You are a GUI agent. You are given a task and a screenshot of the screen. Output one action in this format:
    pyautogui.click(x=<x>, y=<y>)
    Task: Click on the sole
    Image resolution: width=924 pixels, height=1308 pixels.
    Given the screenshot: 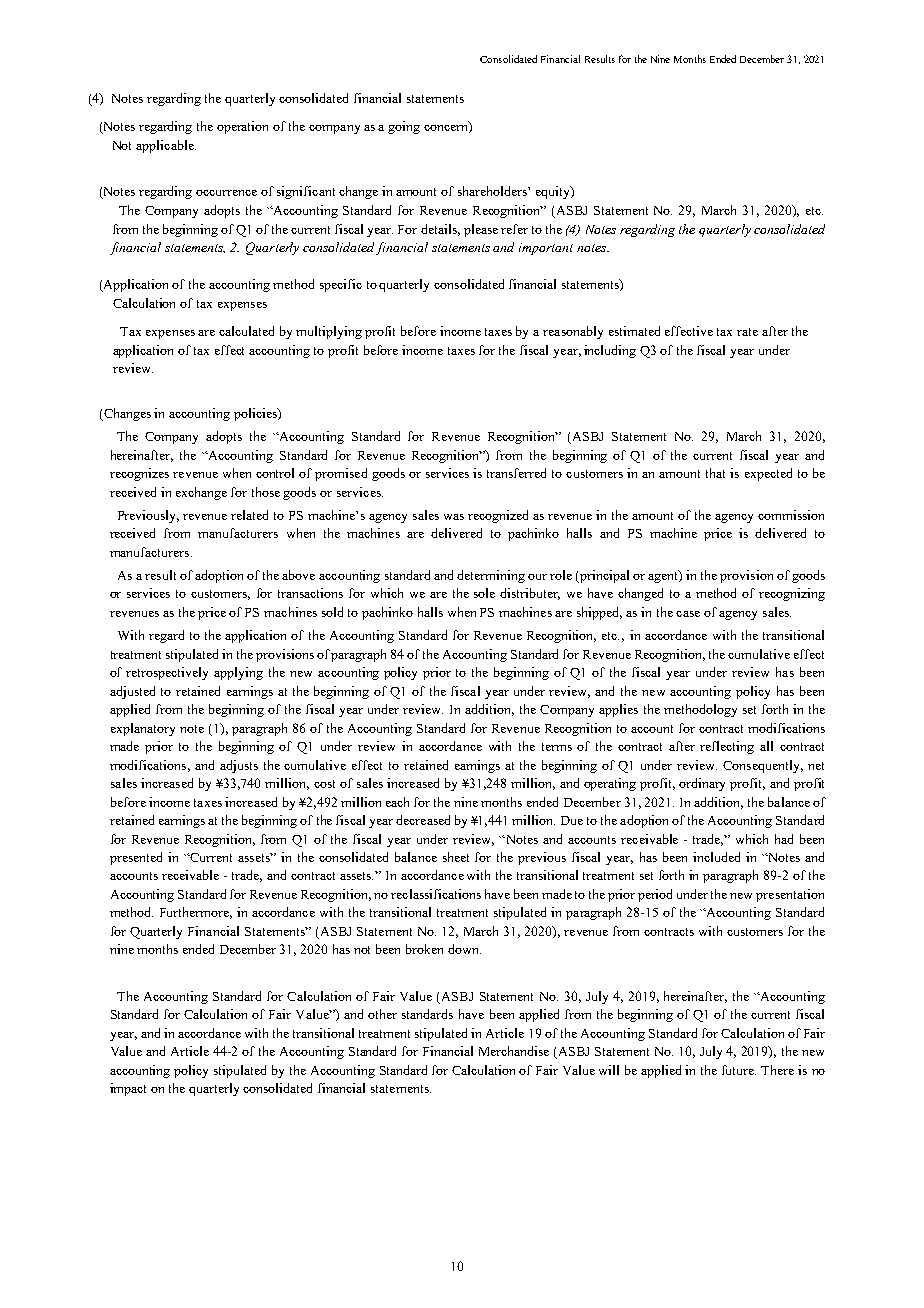 What is the action you would take?
    pyautogui.click(x=484, y=593)
